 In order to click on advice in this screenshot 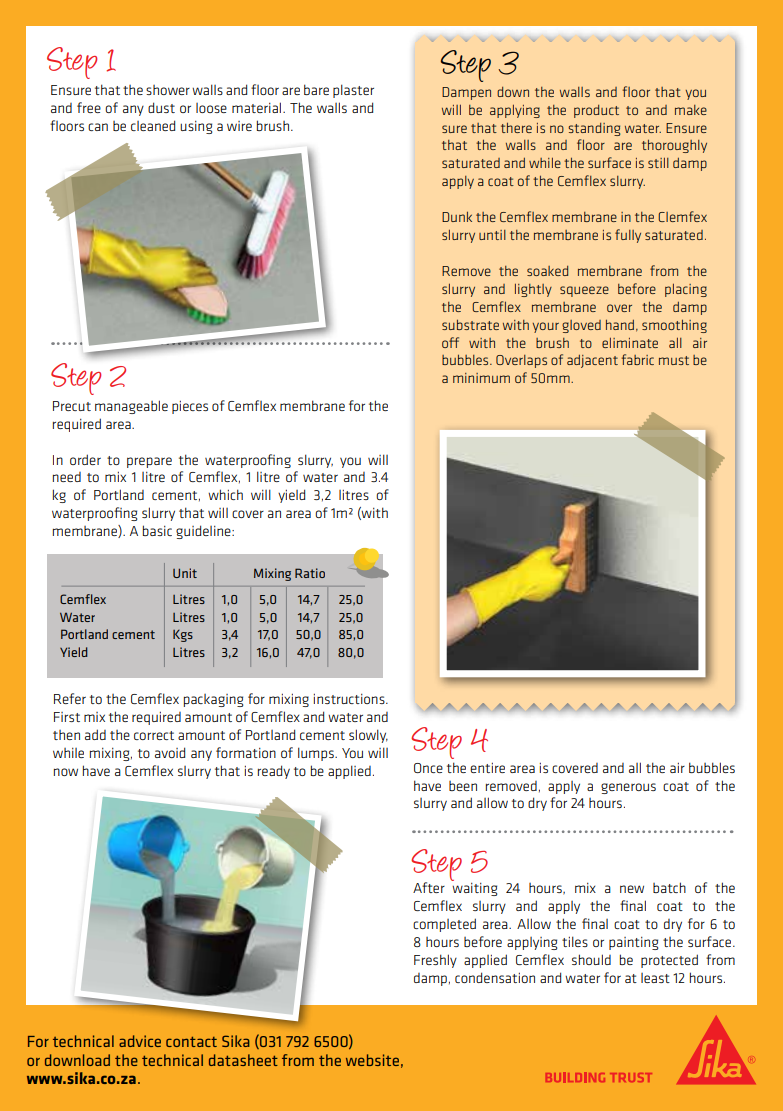, I will do `click(140, 1041)`.
